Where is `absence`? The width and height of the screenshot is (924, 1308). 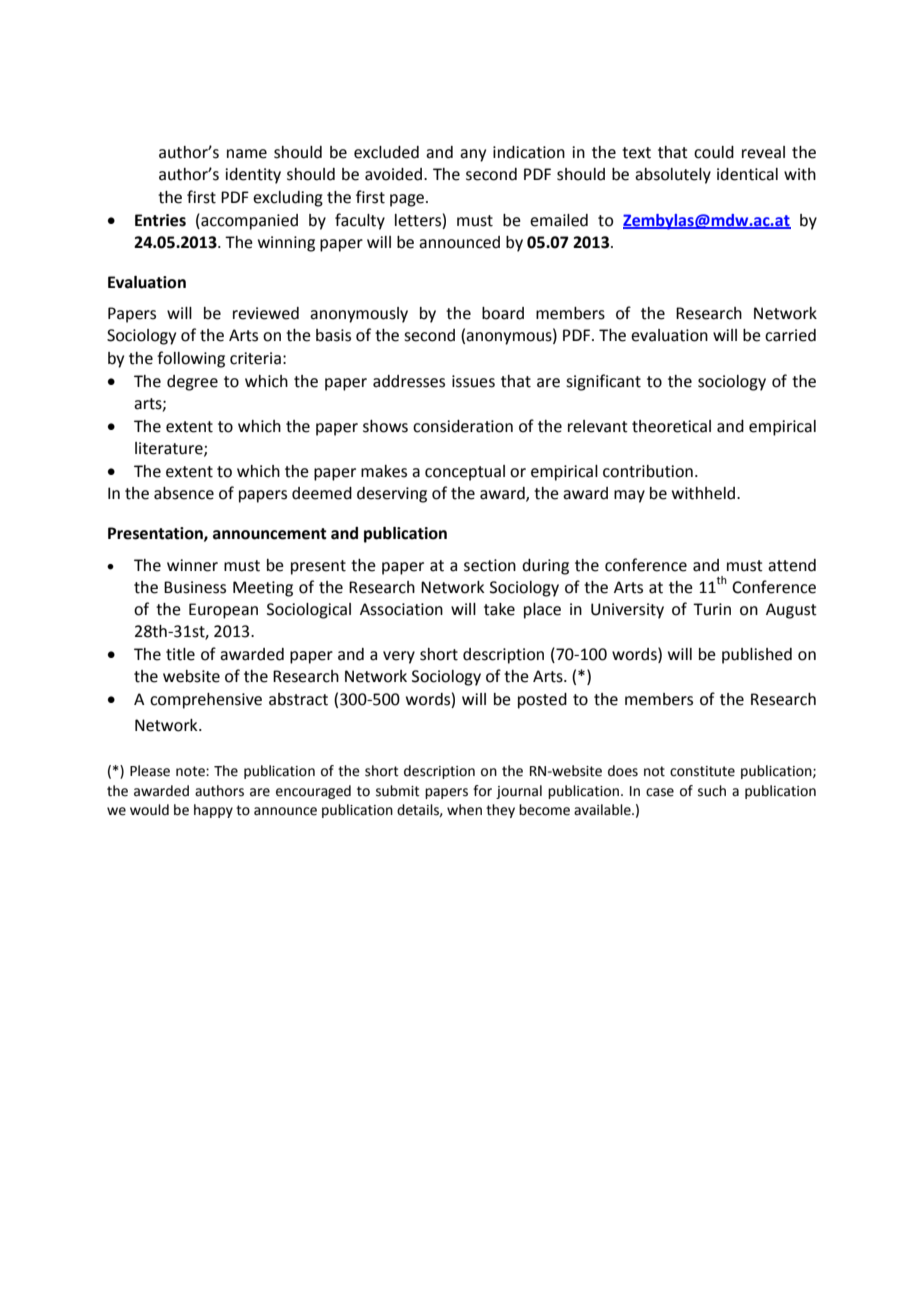
absence is located at coordinates (184, 493).
